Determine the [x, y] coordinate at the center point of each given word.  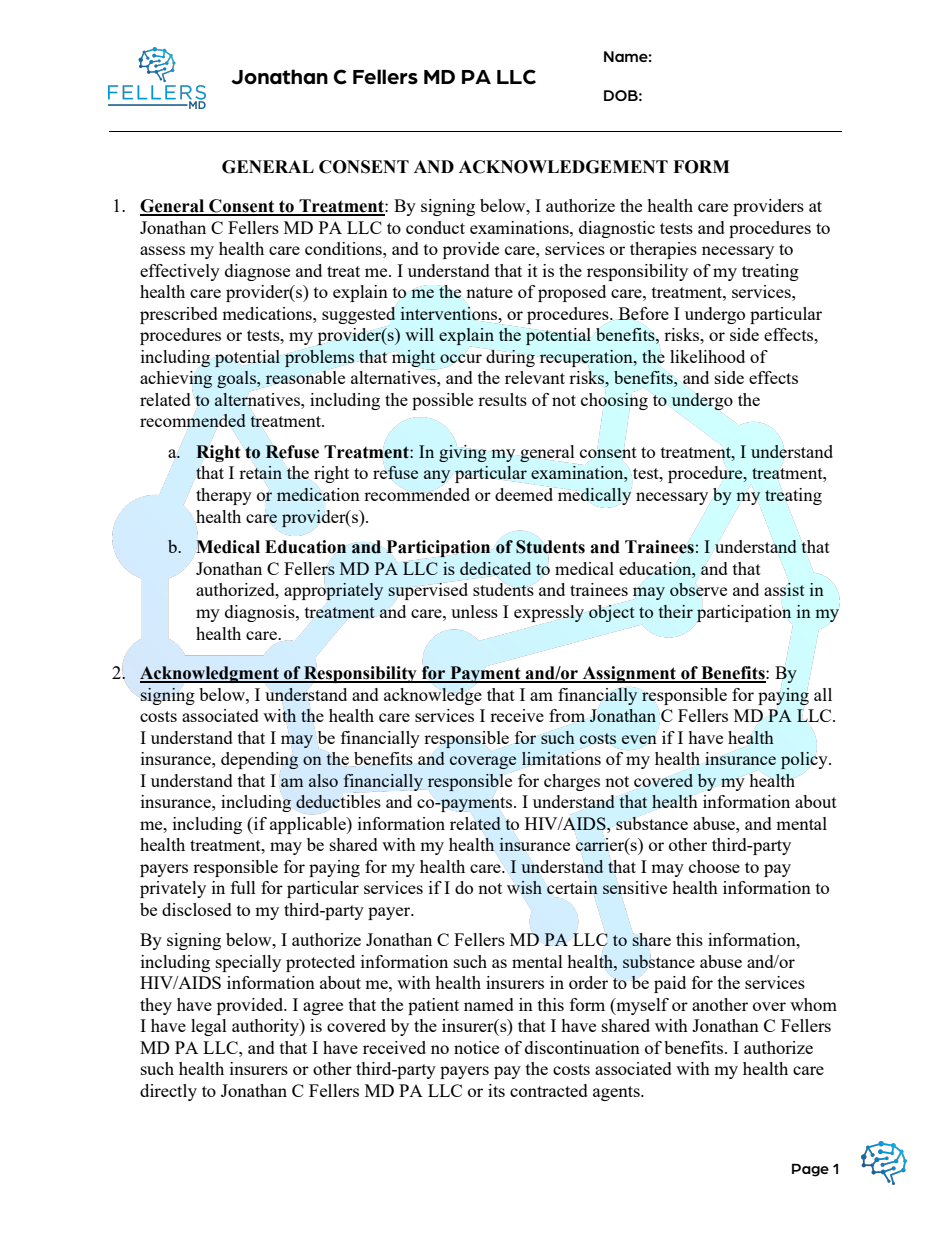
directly [168, 1092]
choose [714, 866]
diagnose [257, 272]
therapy [224, 496]
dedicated [495, 568]
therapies [663, 250]
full [243, 887]
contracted [549, 1090]
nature [489, 292]
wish [524, 887]
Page [810, 1170]
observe [698, 589]
